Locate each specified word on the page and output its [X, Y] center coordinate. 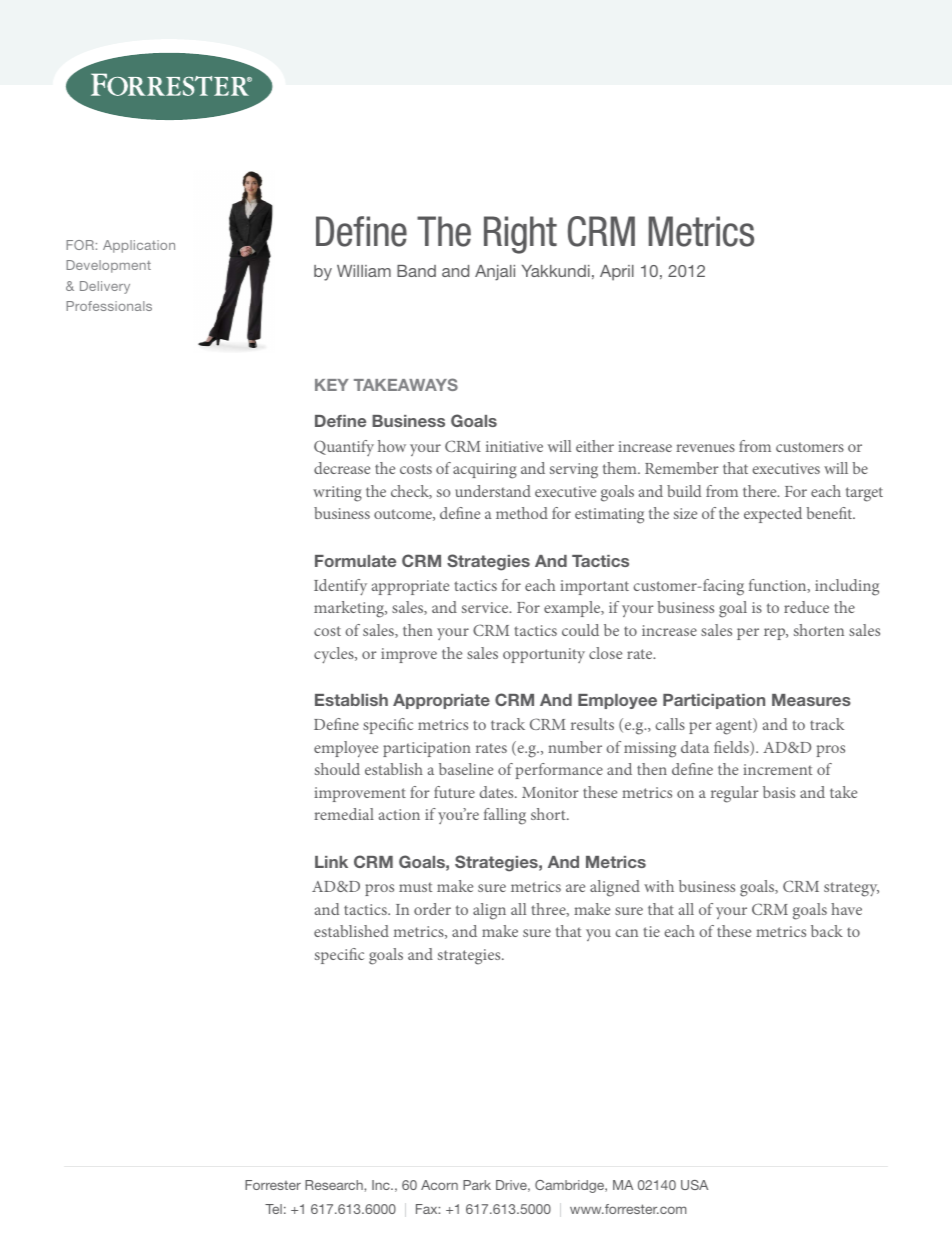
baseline [466, 769]
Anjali [495, 273]
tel [273, 1209]
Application [139, 246]
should [337, 769]
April [617, 273]
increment [777, 769]
